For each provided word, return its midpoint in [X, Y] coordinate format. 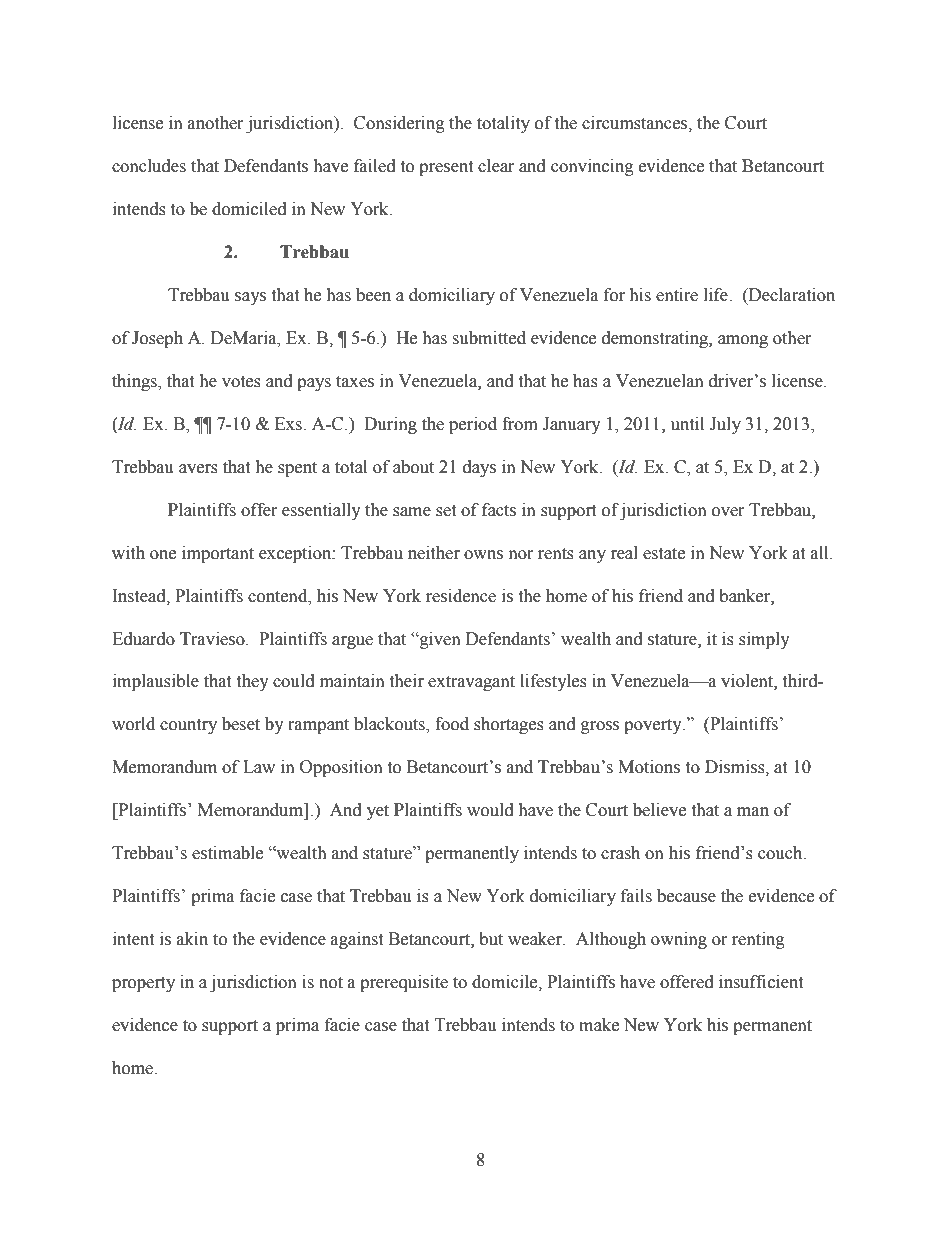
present [446, 168]
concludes [149, 166]
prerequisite [404, 983]
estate [664, 554]
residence [461, 596]
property [143, 984]
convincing [592, 167]
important [218, 554]
